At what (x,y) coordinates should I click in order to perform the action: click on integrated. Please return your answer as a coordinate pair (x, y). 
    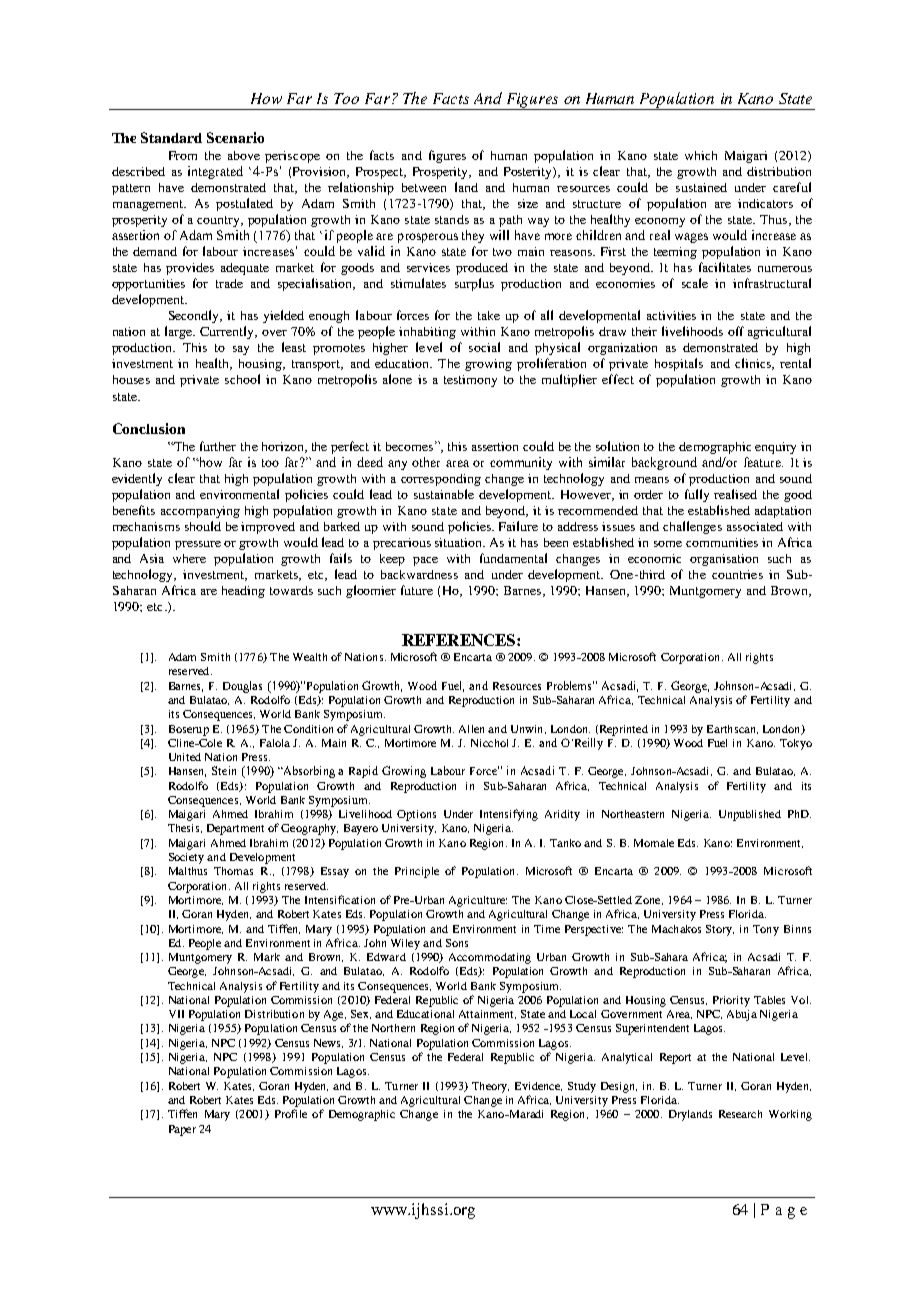
    Looking at the image, I should click on (215, 172).
